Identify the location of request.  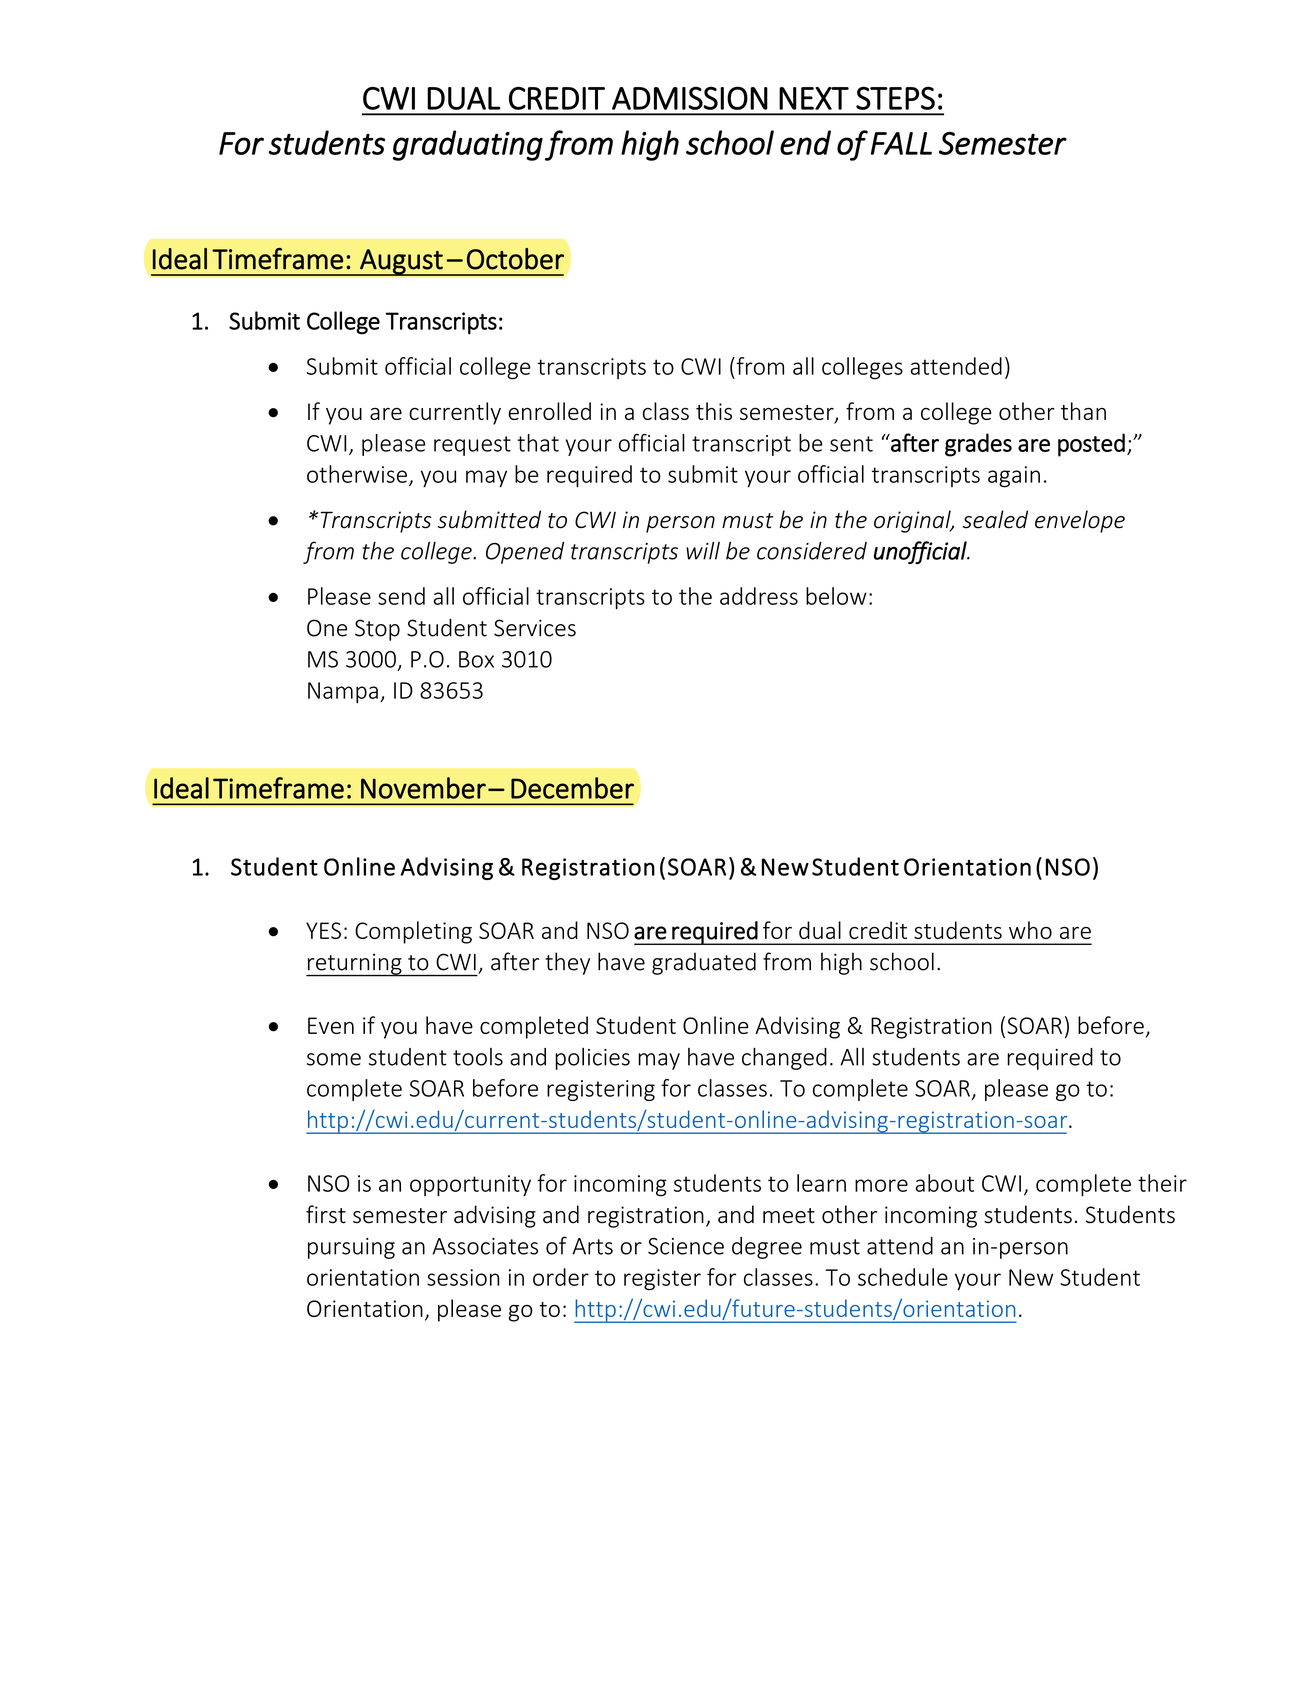
(472, 446).
